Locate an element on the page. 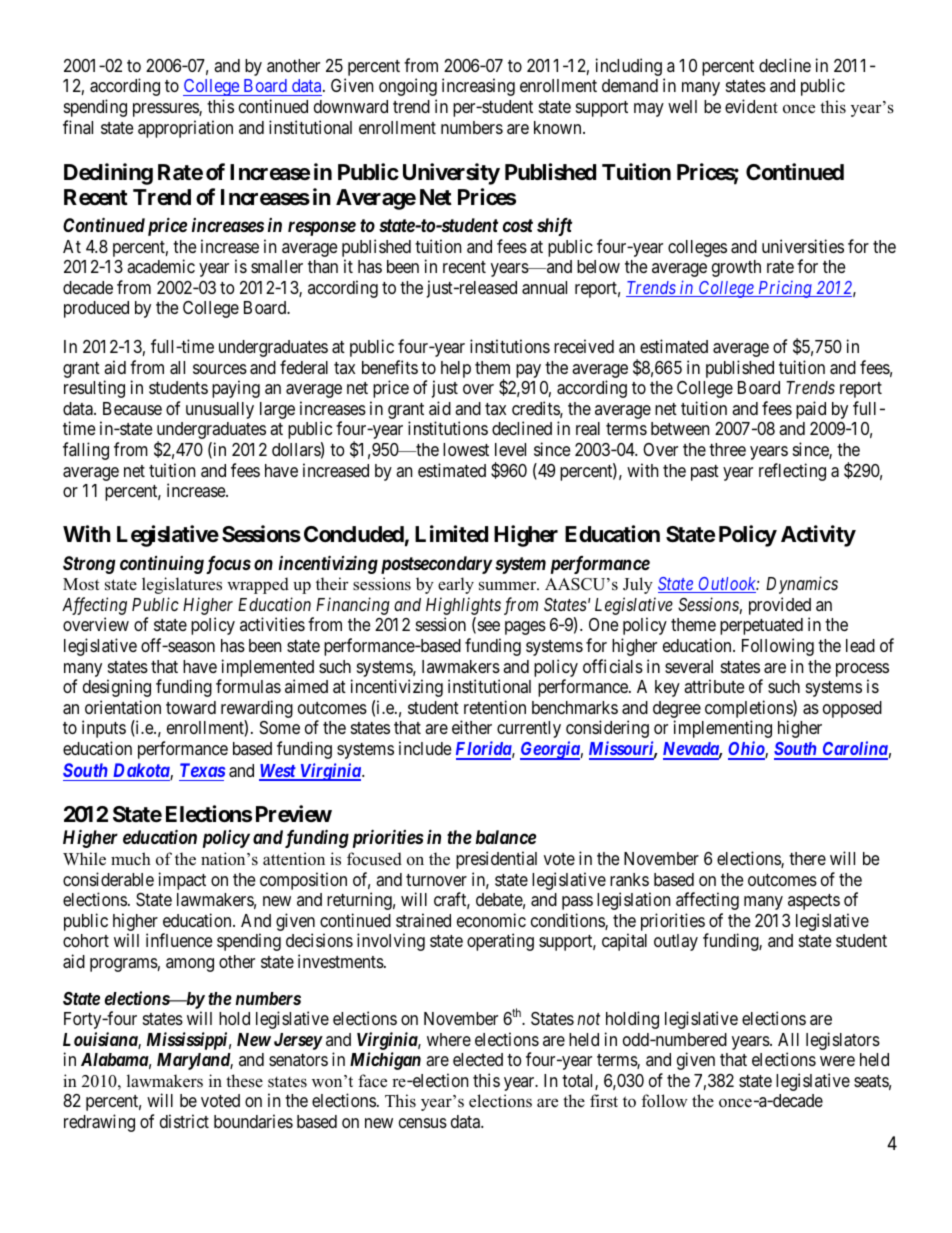 This image has height=1233, width=952. increasing is located at coordinates (478, 87).
